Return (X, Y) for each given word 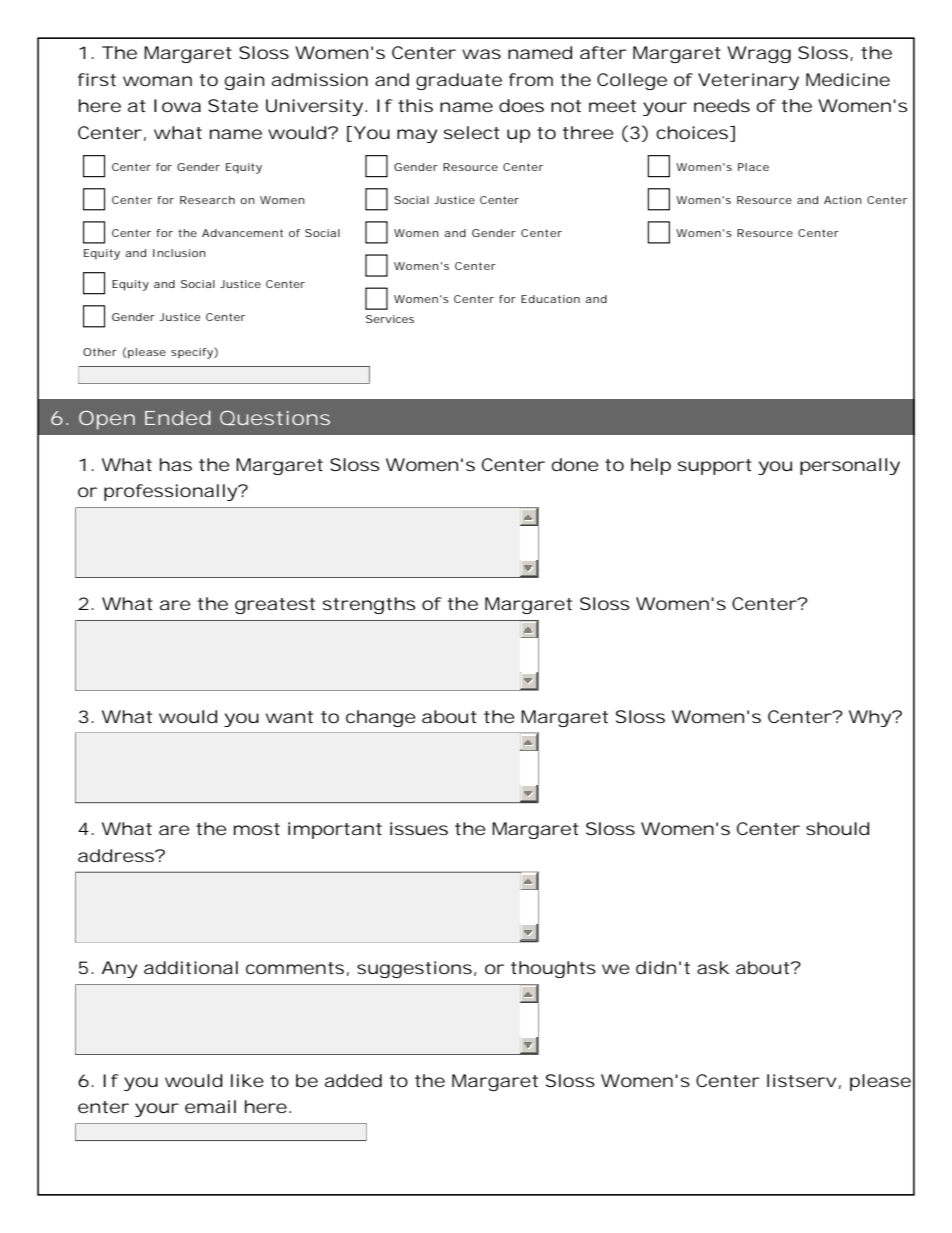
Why (870, 718)
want (289, 717)
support (715, 467)
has (176, 464)
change (381, 718)
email (210, 1106)
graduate (459, 81)
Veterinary (748, 81)
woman (157, 81)
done (575, 464)
